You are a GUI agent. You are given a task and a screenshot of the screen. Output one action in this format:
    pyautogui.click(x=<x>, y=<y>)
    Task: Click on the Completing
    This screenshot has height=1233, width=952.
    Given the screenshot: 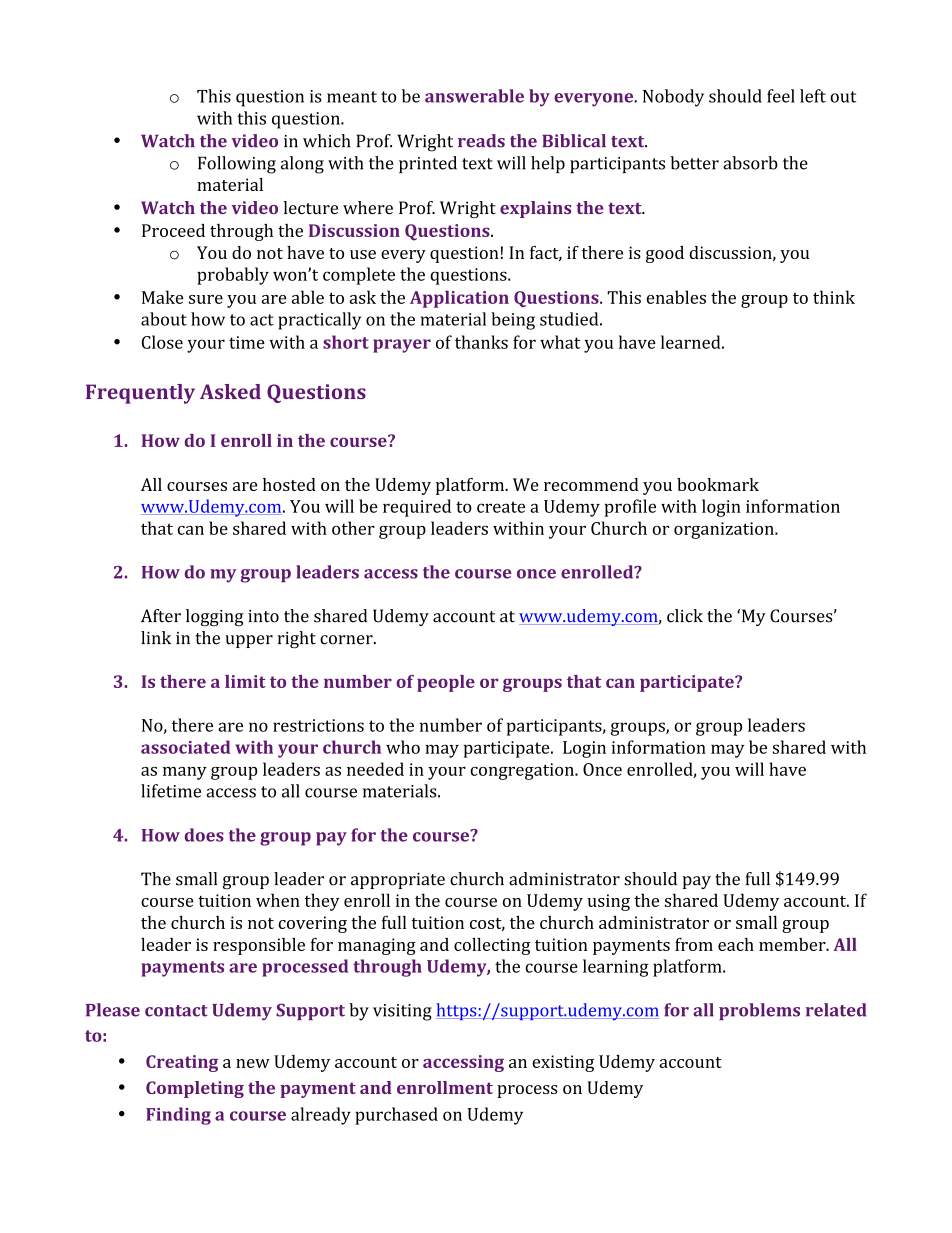 What is the action you would take?
    pyautogui.click(x=195, y=1089)
